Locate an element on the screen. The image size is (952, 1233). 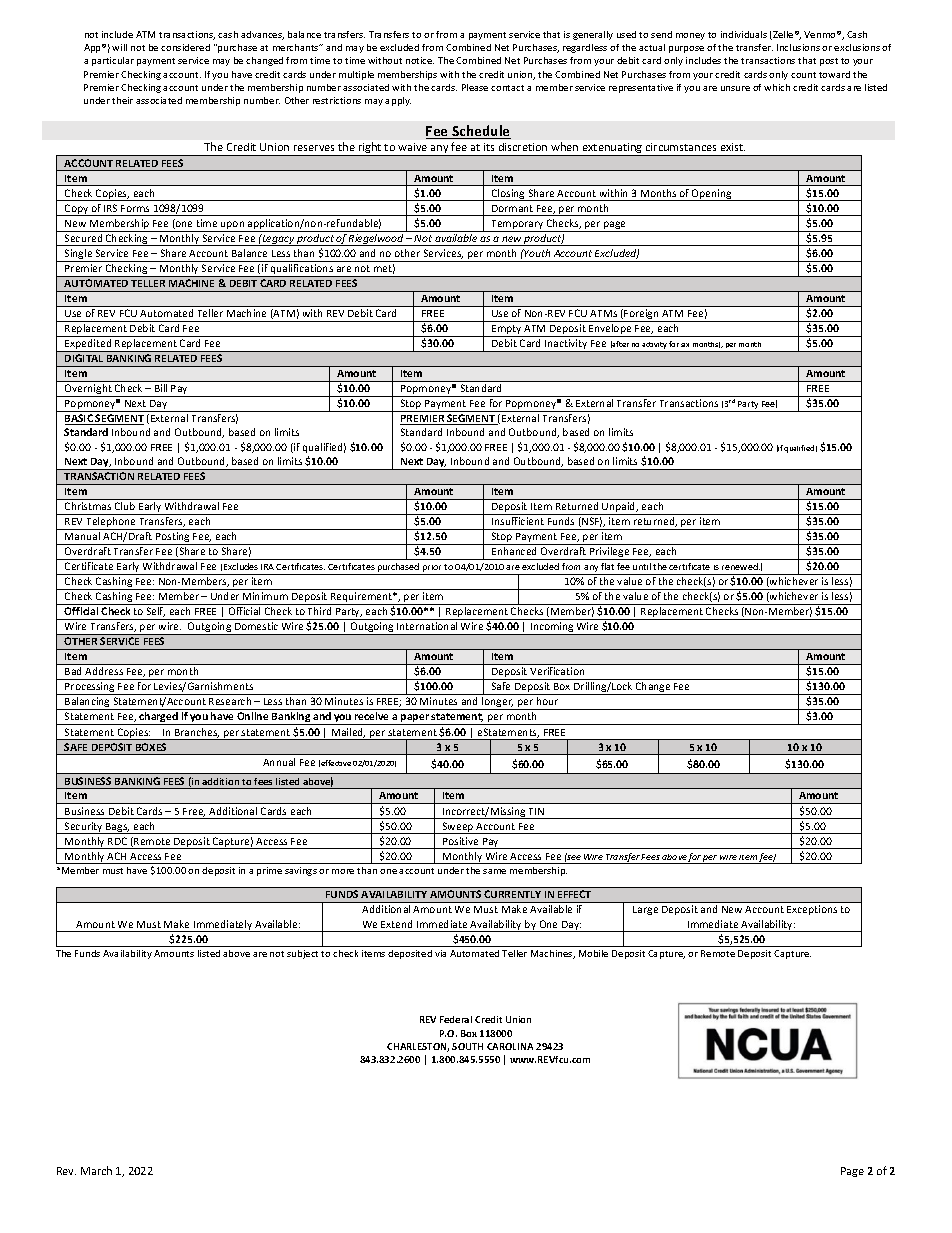
CAROLINA is located at coordinates (510, 1046).
